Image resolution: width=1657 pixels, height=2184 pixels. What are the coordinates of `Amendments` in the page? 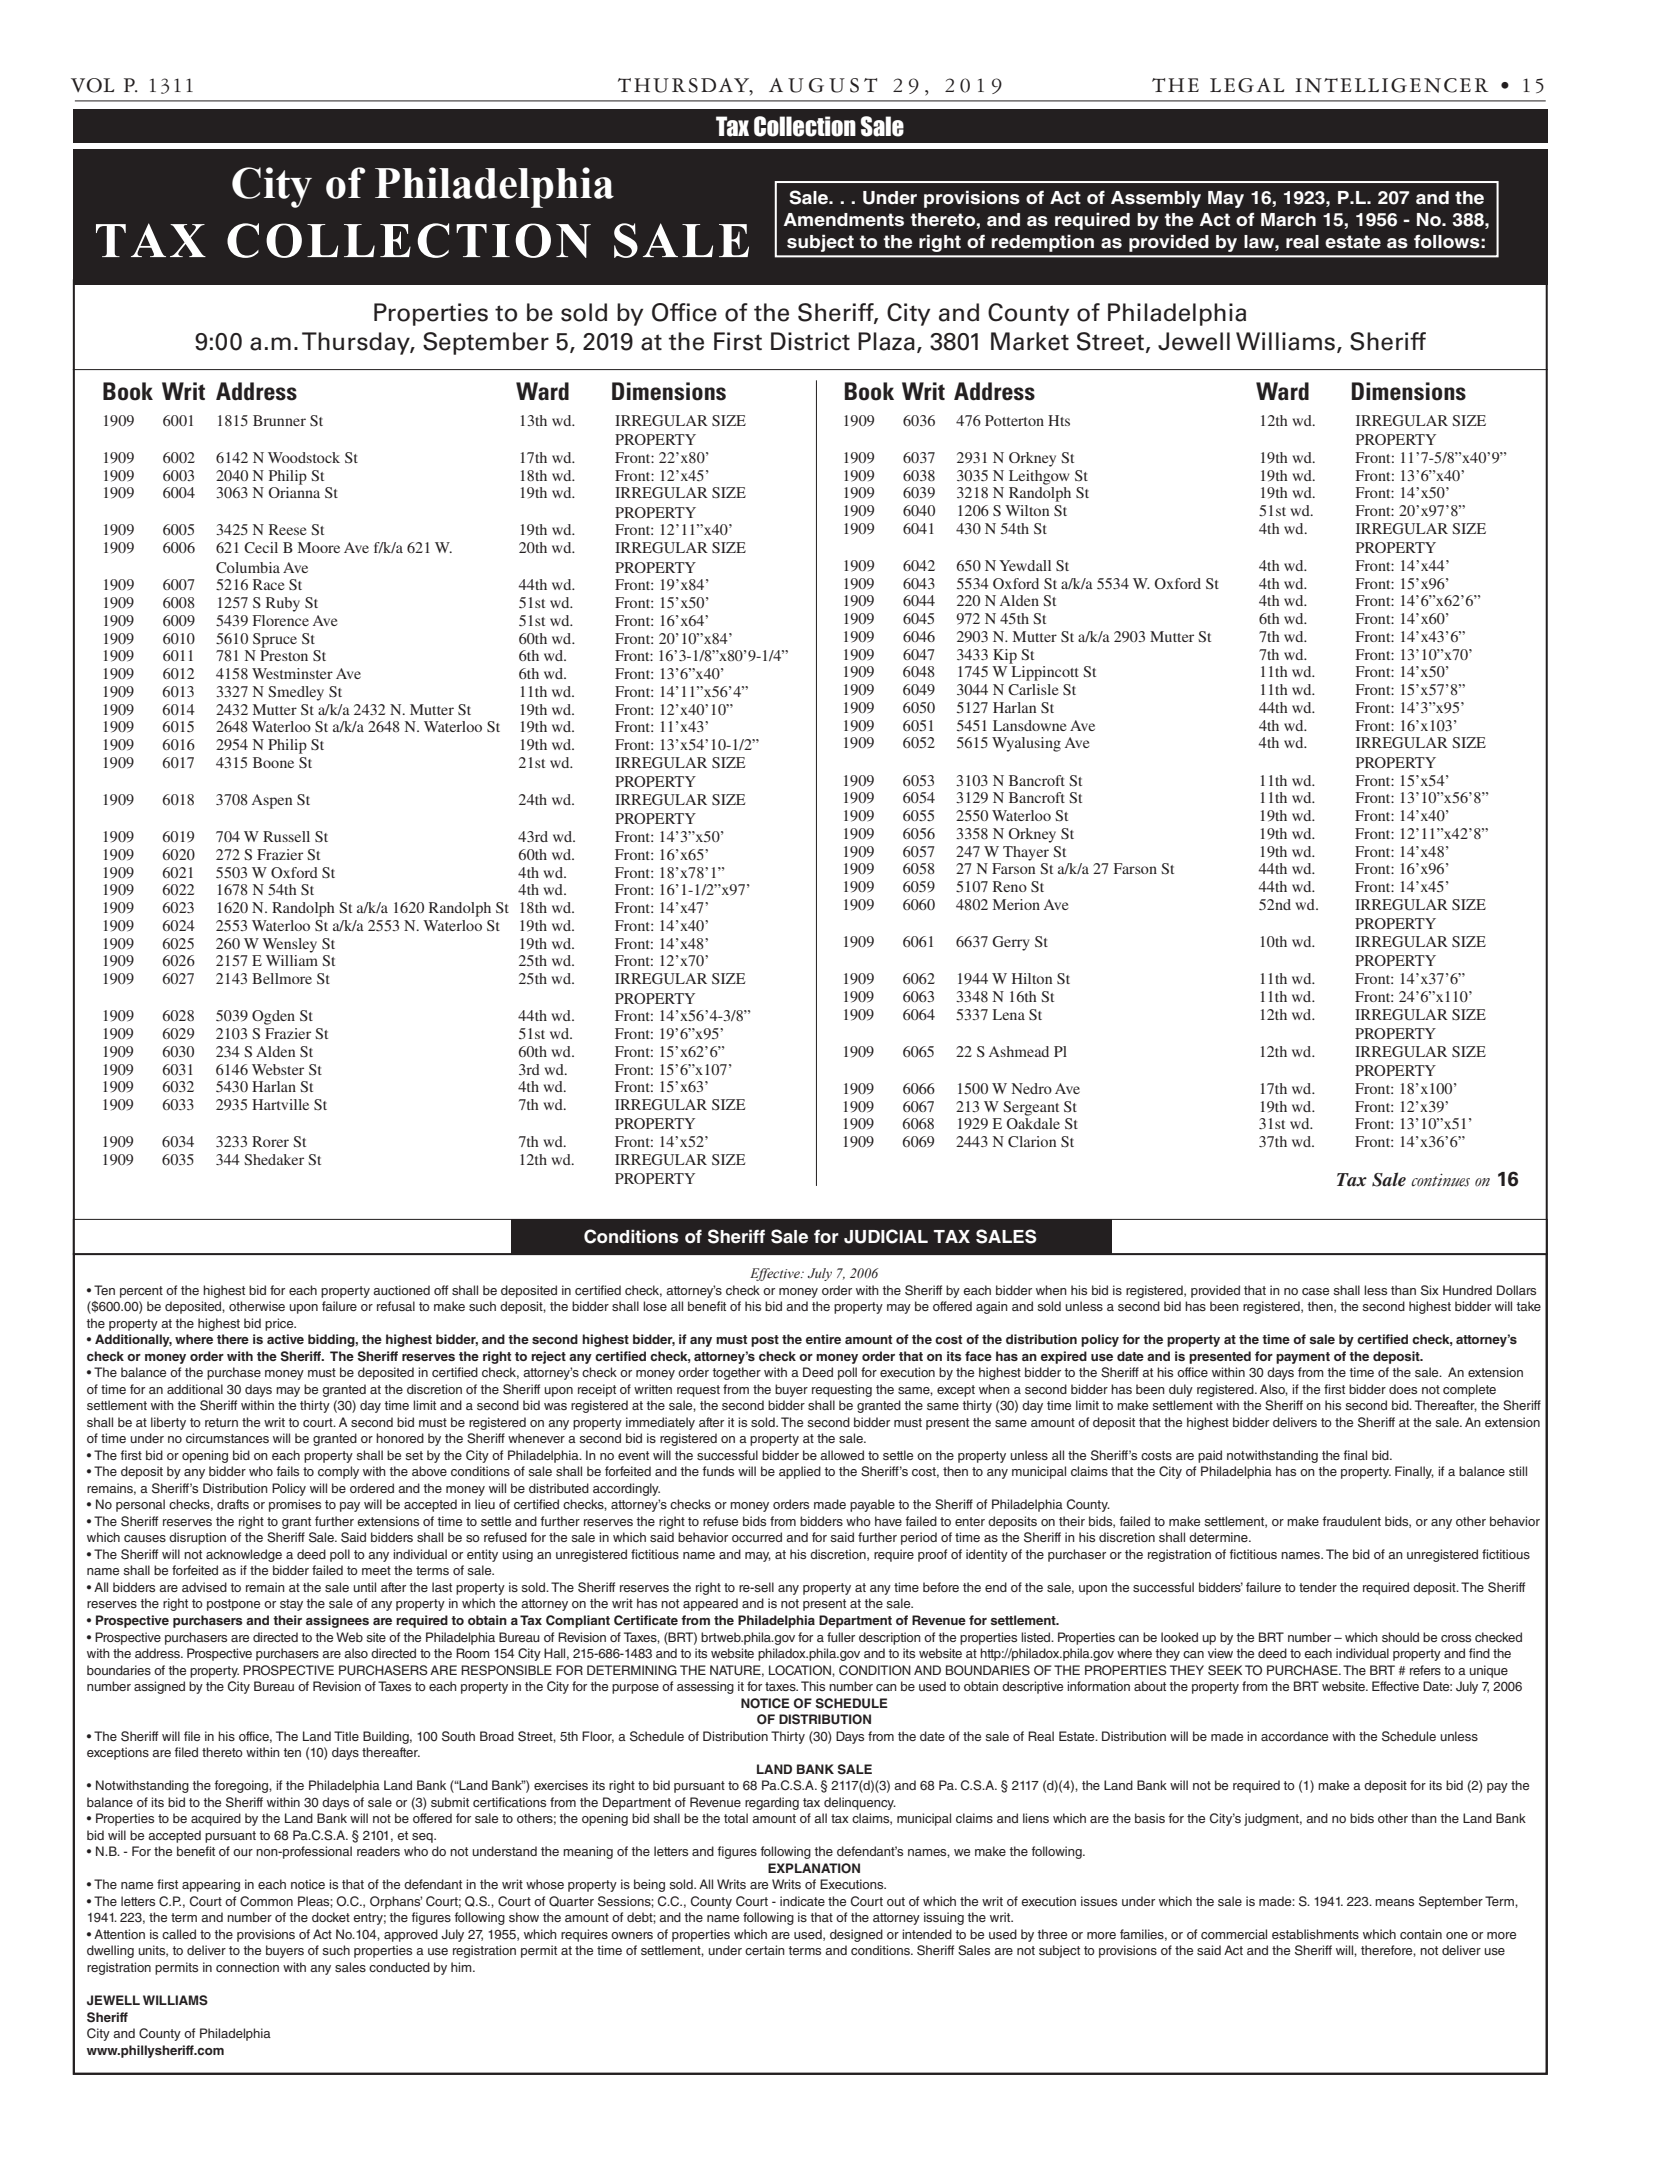 It's located at (844, 220).
